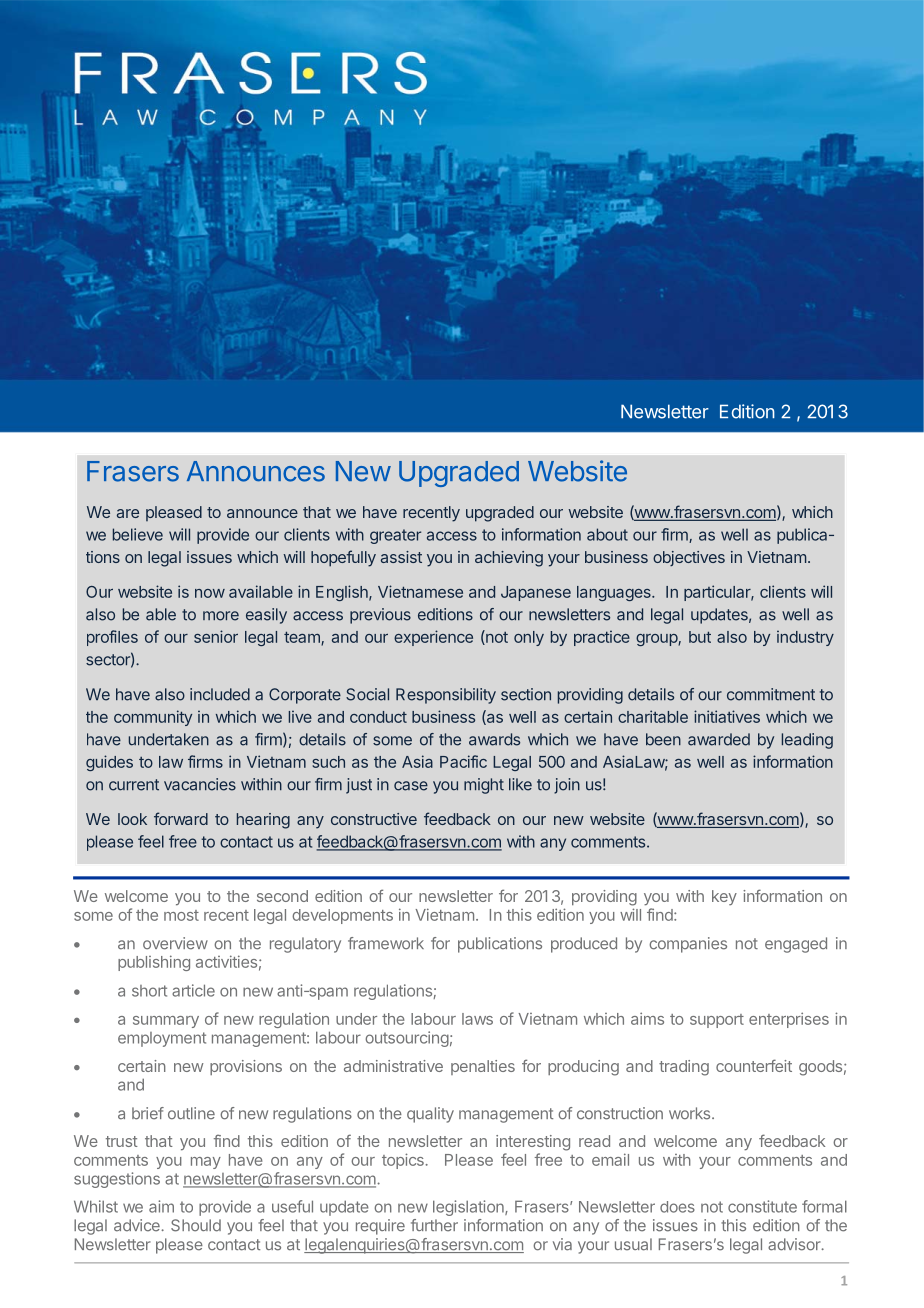 The image size is (924, 1308). Describe the element at coordinates (724, 897) in the screenshot. I see `key` at that location.
